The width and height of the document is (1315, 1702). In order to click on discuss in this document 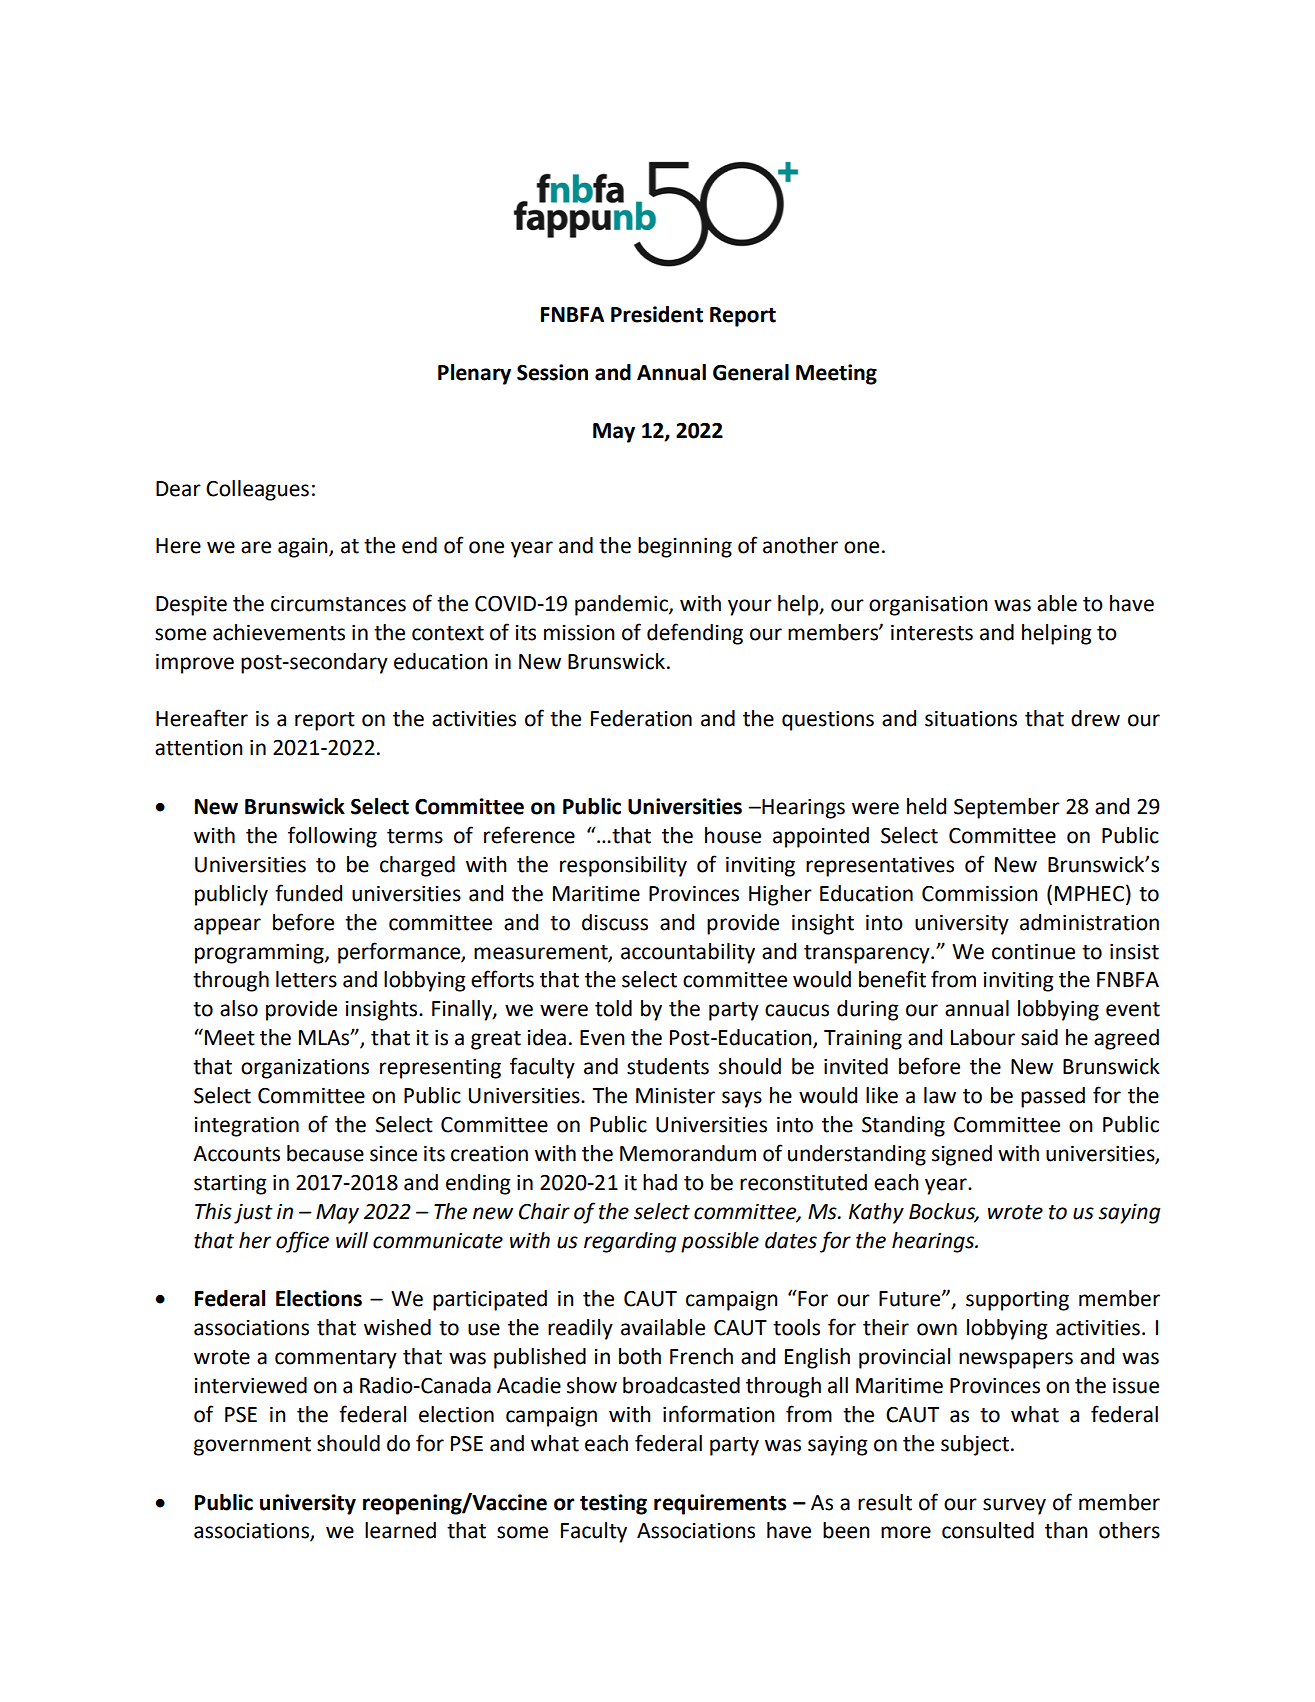, I will do `click(615, 922)`.
